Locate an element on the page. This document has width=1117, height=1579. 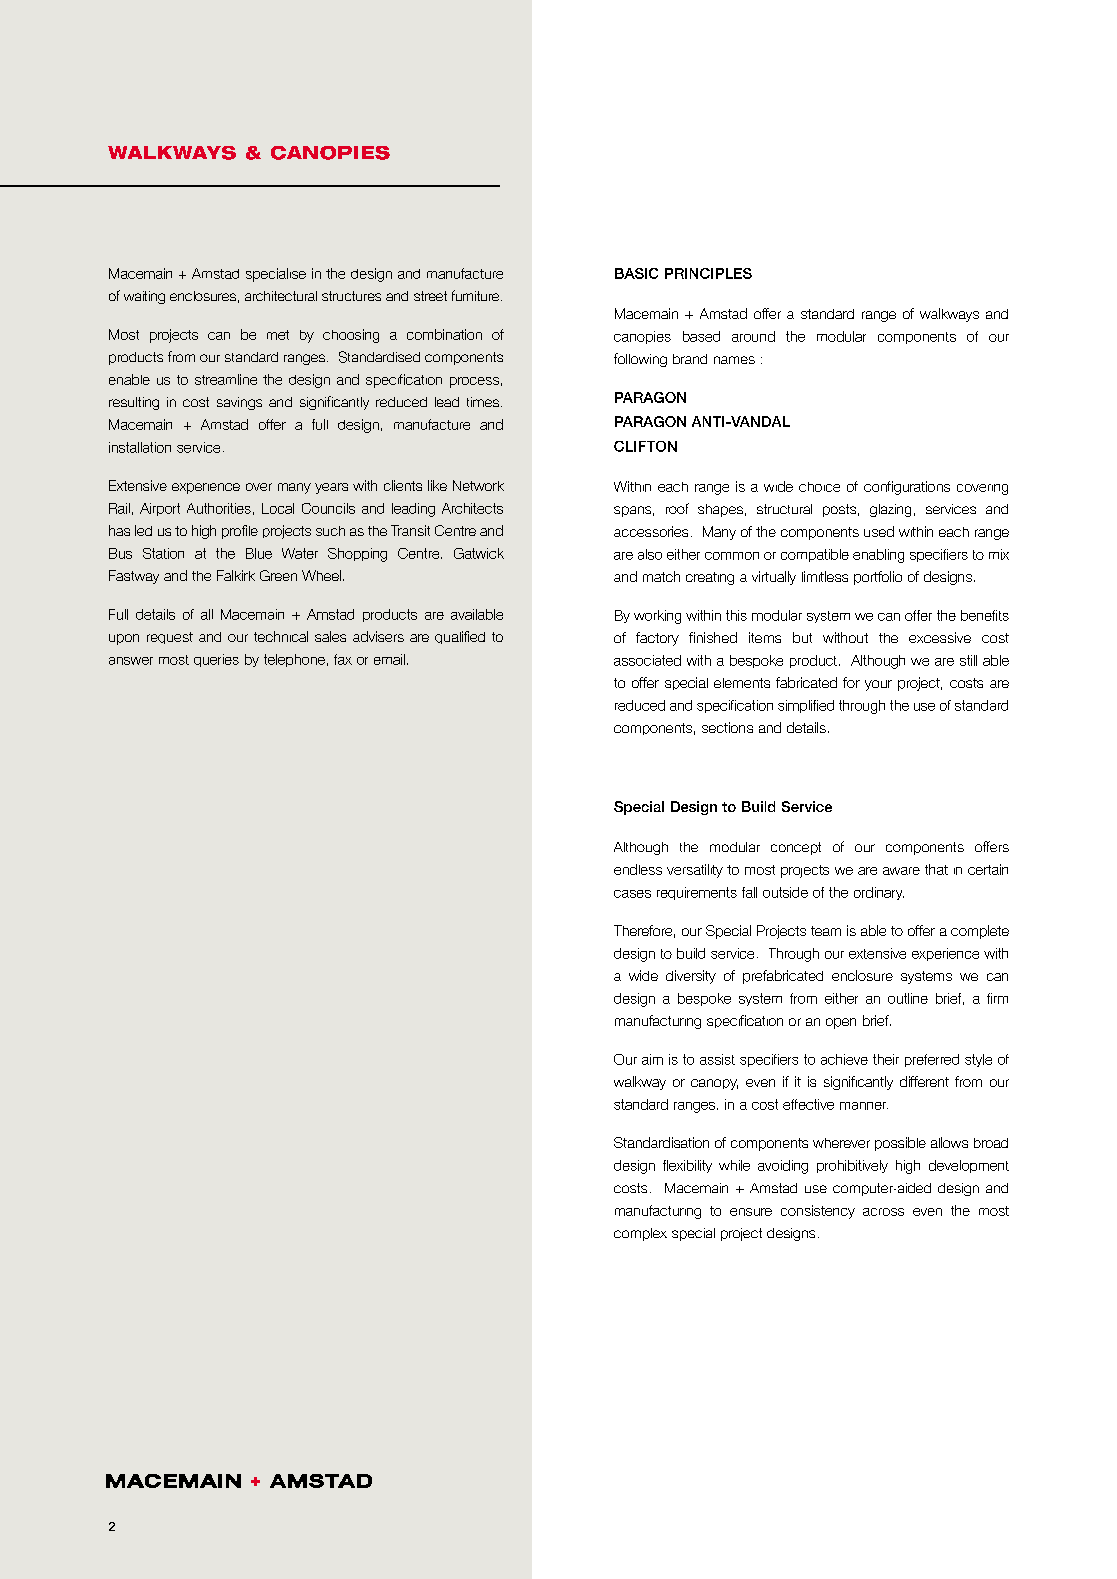
your is located at coordinates (878, 685).
